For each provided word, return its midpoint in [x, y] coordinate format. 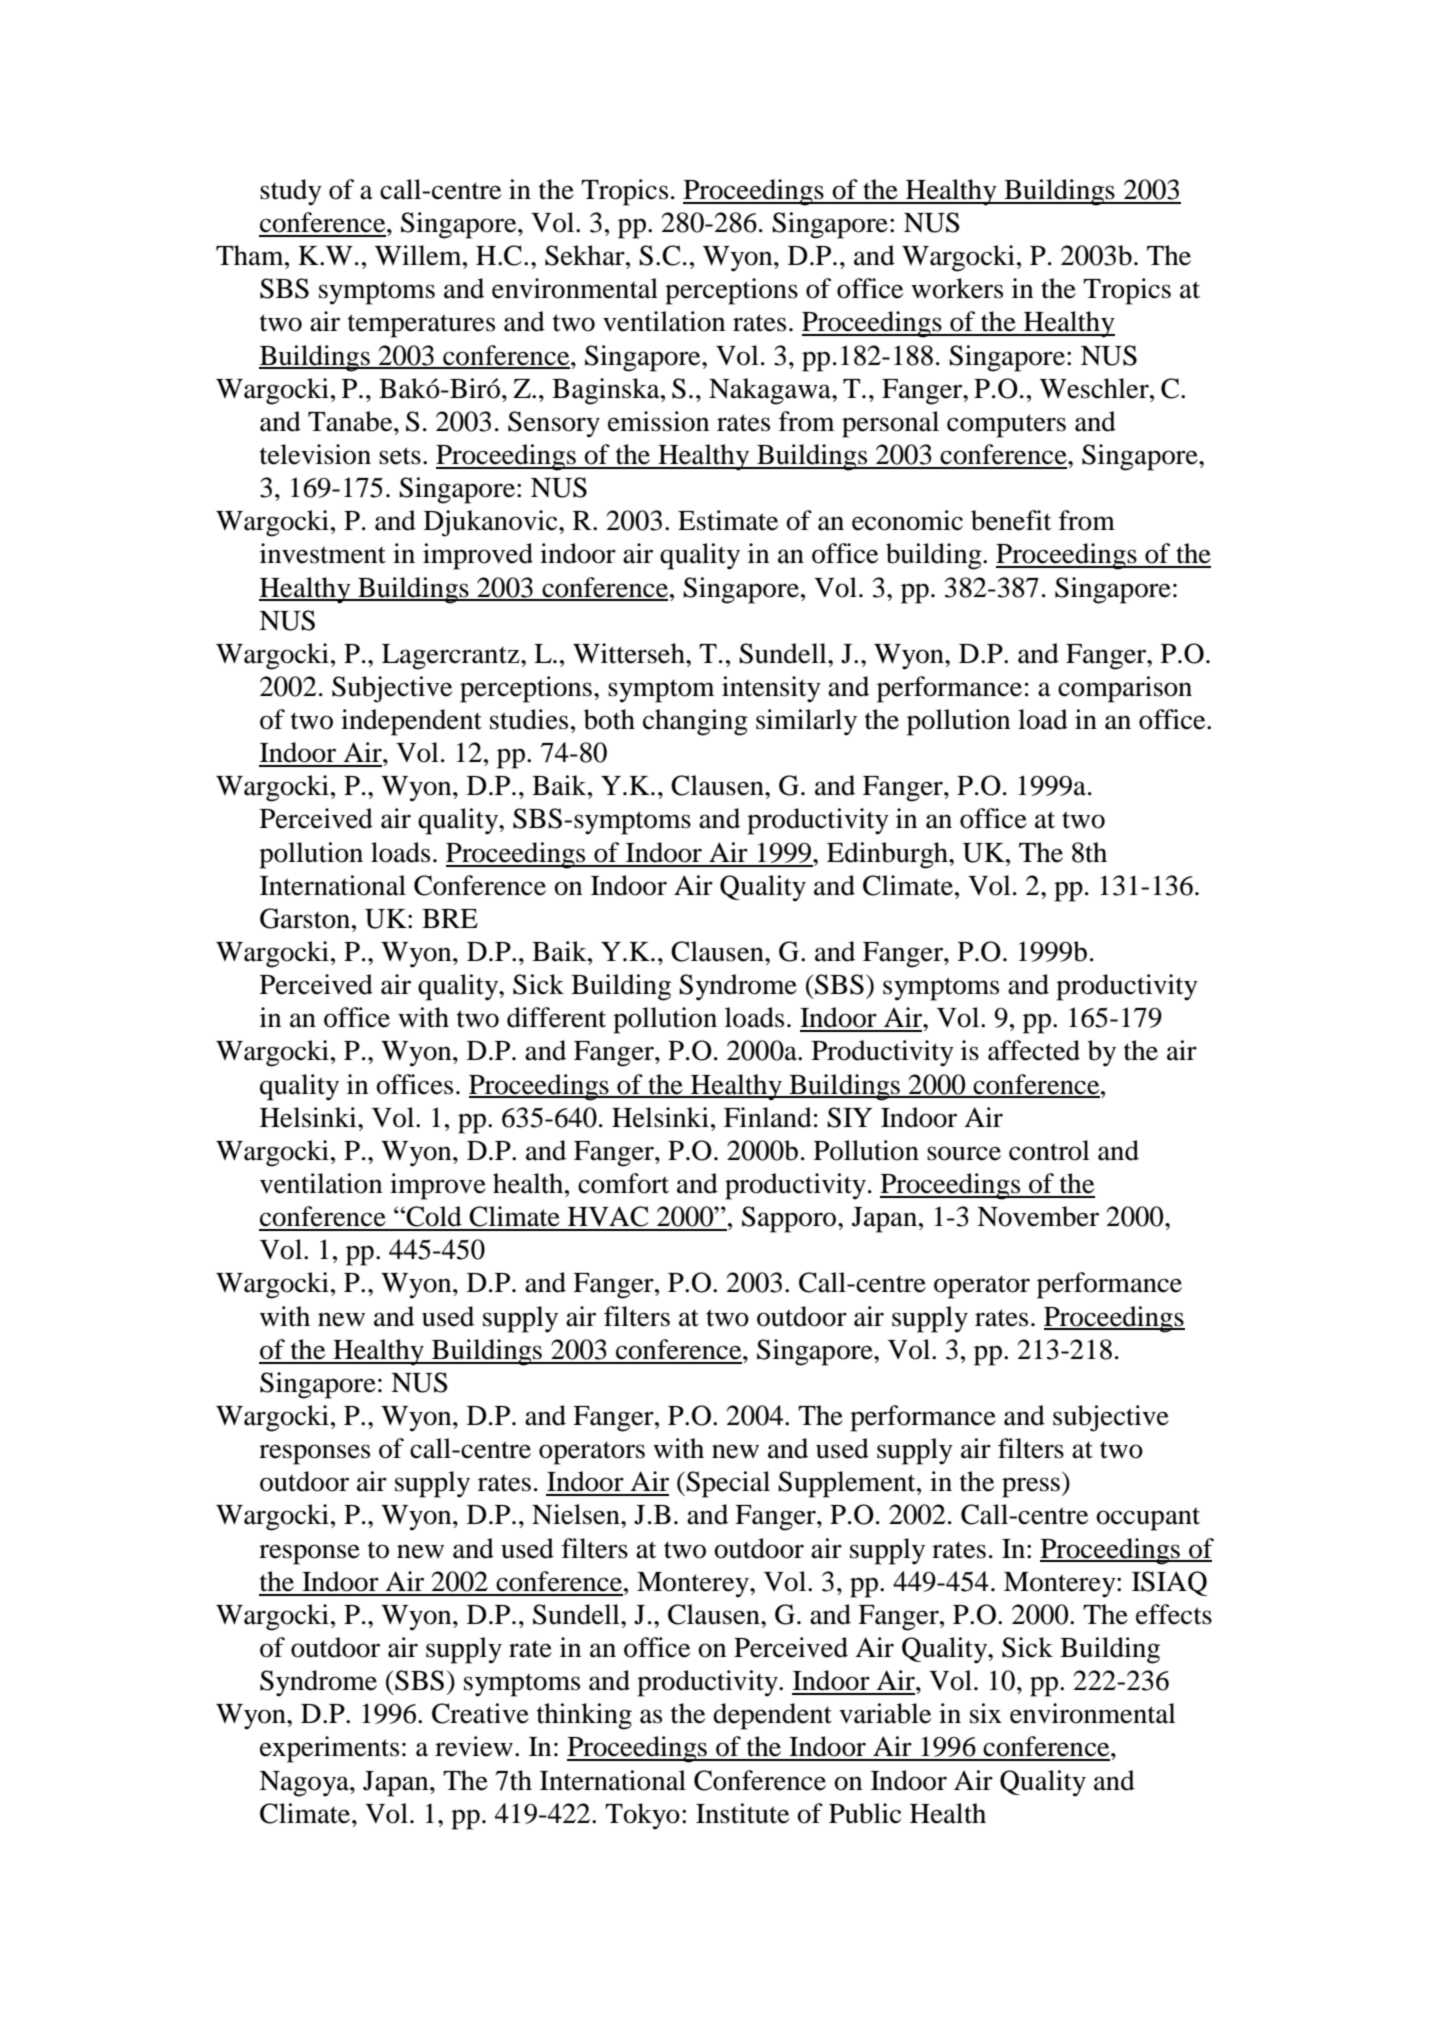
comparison [1125, 689]
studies [529, 719]
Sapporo [790, 1219]
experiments [329, 1749]
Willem [419, 255]
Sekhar [586, 255]
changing [695, 722]
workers [957, 288]
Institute [742, 1813]
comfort [623, 1183]
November [1038, 1216]
